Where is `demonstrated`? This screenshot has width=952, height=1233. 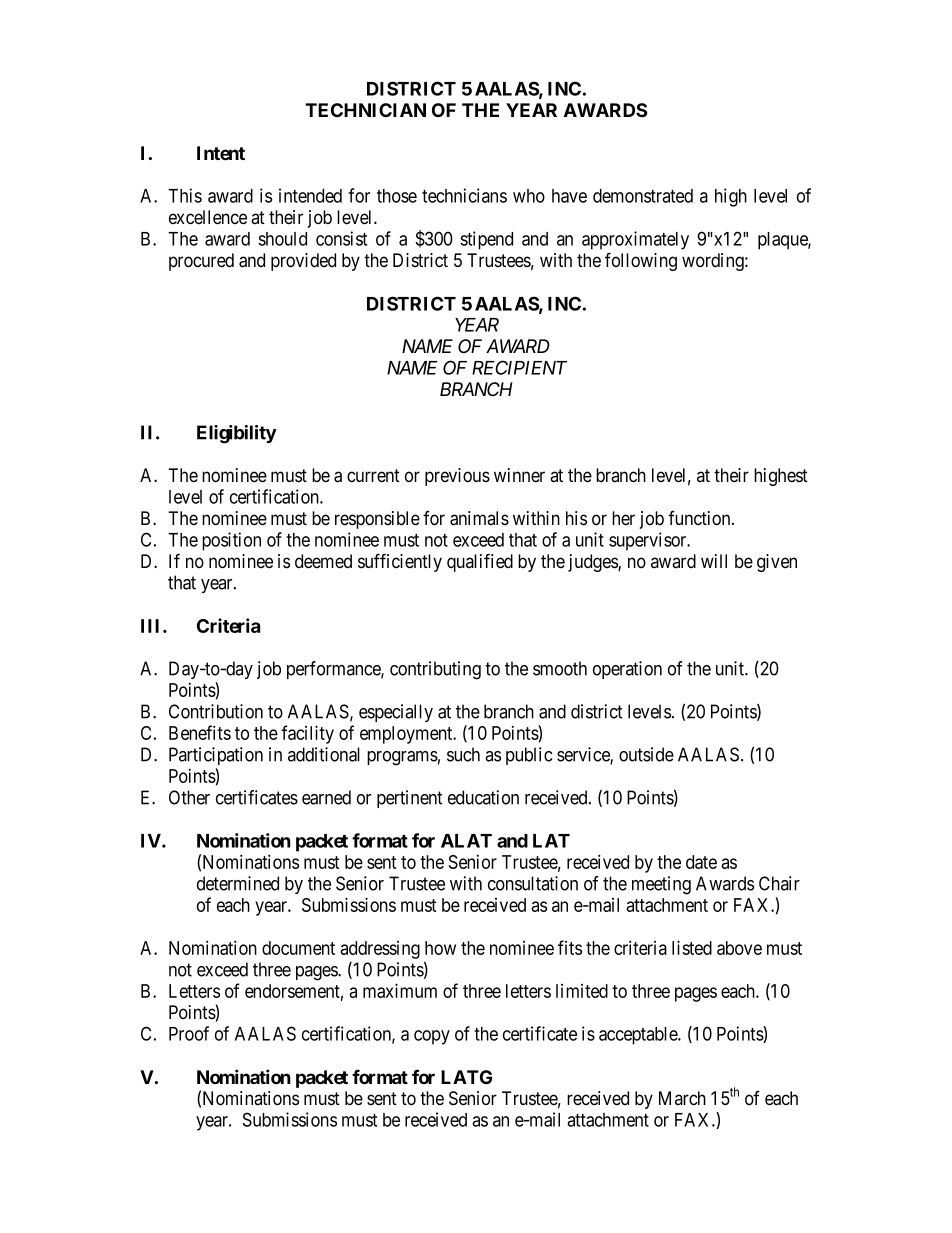
demonstrated is located at coordinates (643, 196).
